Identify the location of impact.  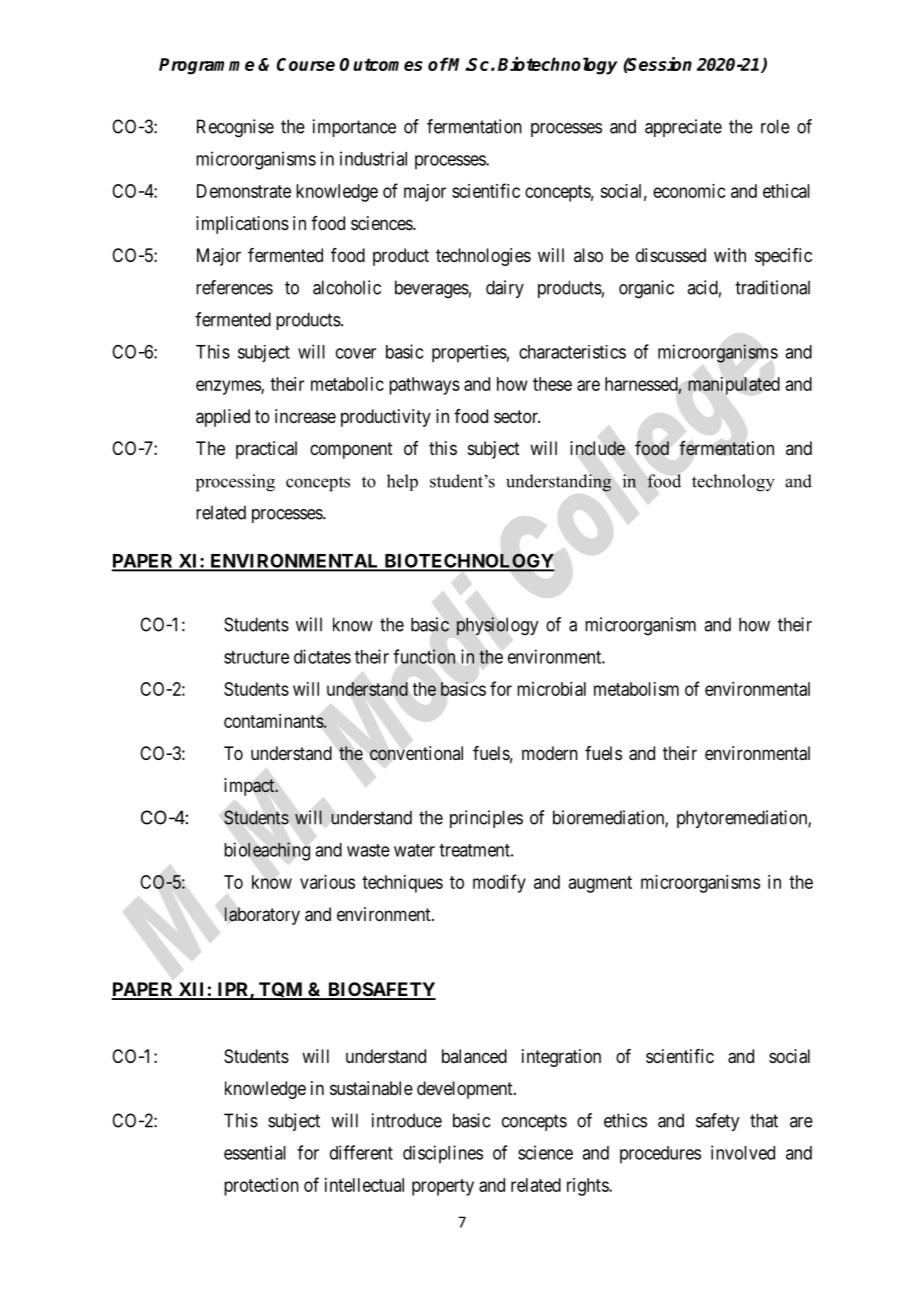
(250, 787).
